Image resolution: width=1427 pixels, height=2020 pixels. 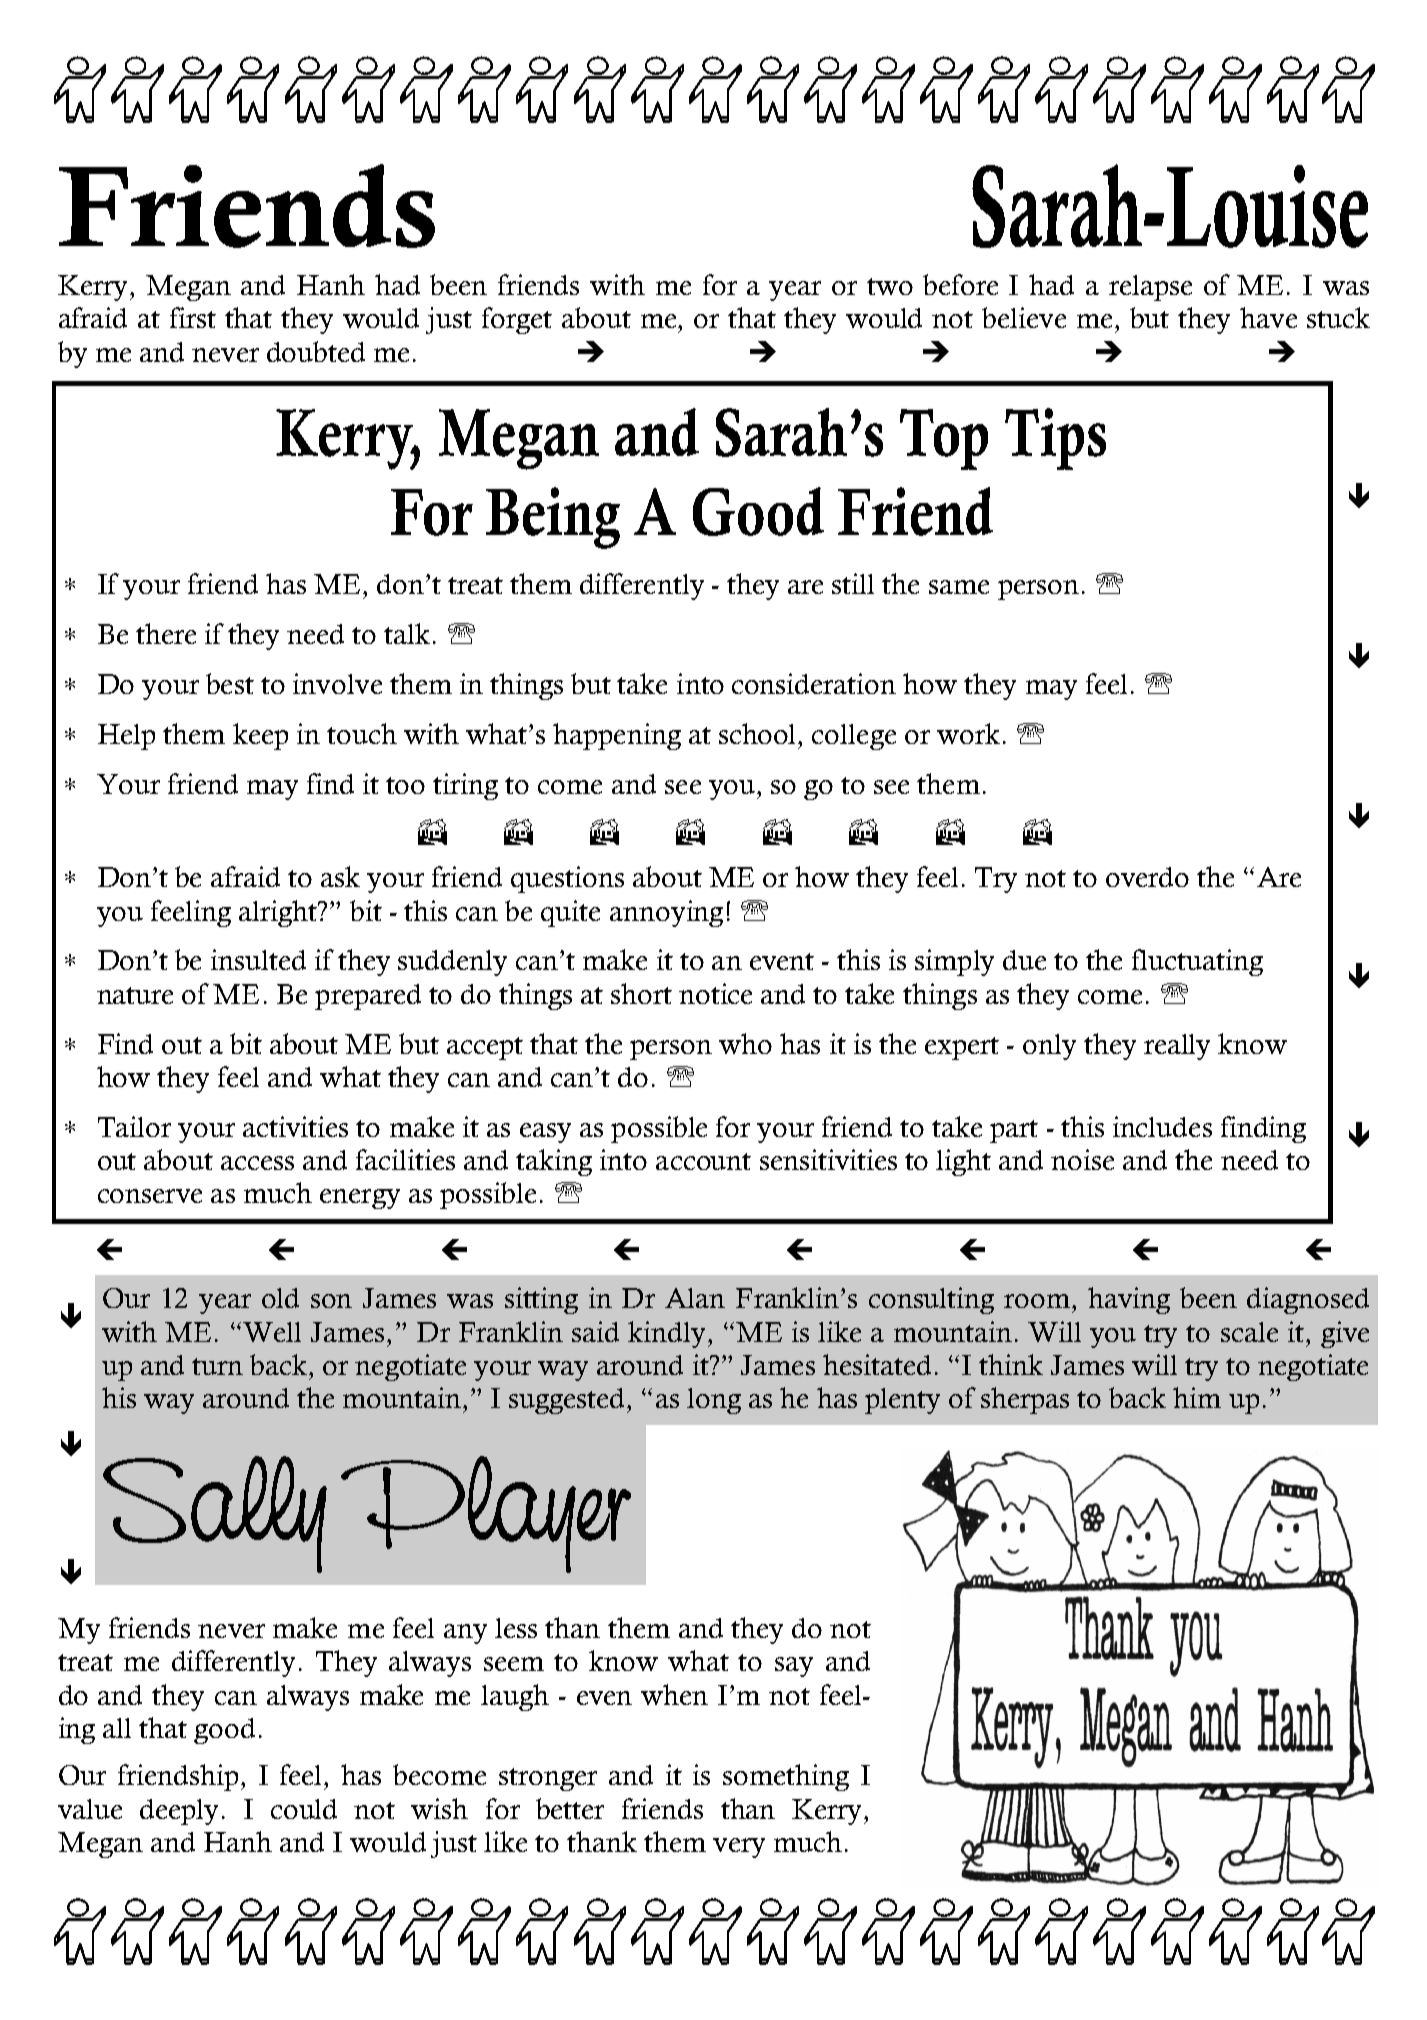 I want to click on scale, so click(x=1249, y=1332).
